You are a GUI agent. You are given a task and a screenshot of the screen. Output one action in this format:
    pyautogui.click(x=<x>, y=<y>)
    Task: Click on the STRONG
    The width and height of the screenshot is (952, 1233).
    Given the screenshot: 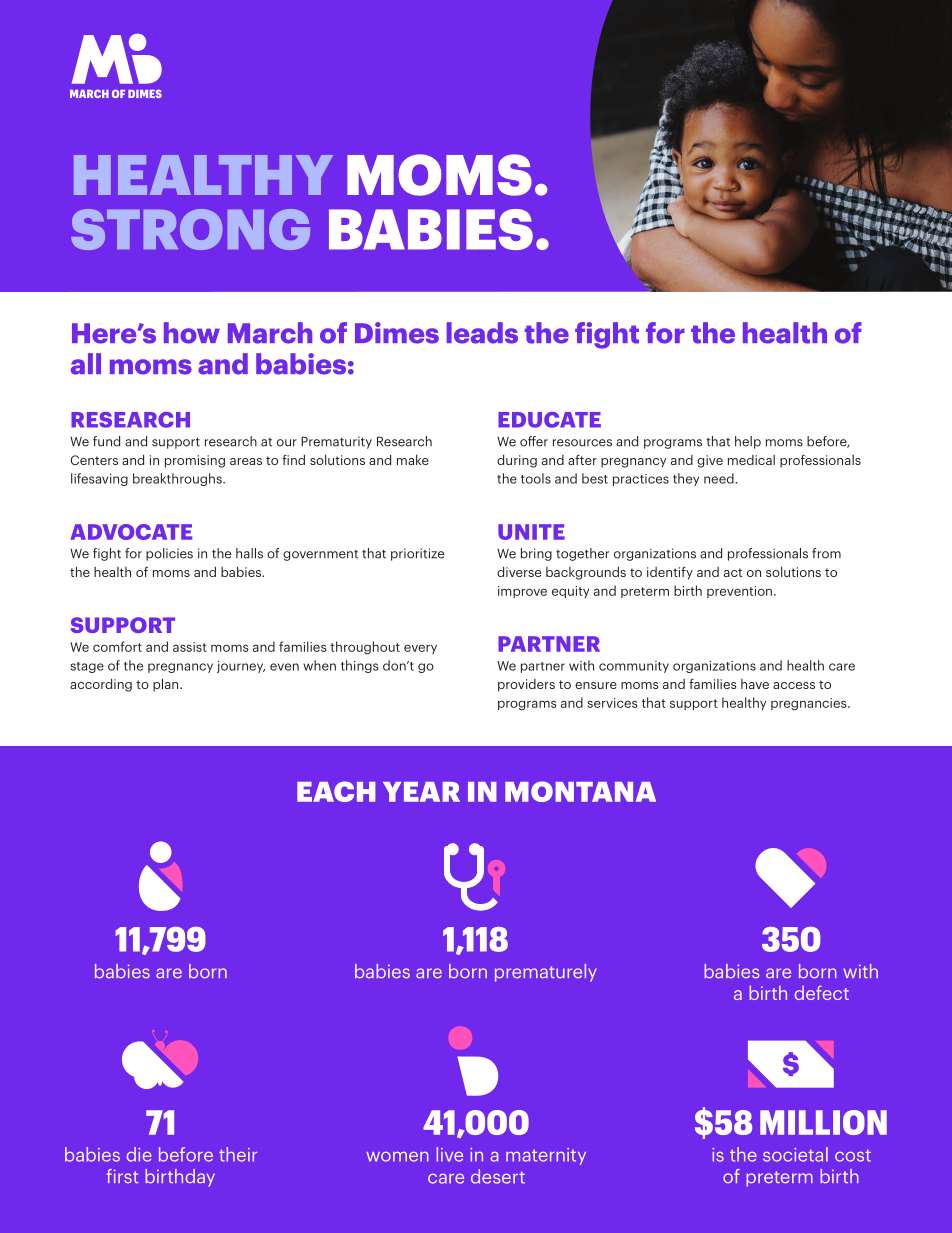 What is the action you would take?
    pyautogui.click(x=190, y=229)
